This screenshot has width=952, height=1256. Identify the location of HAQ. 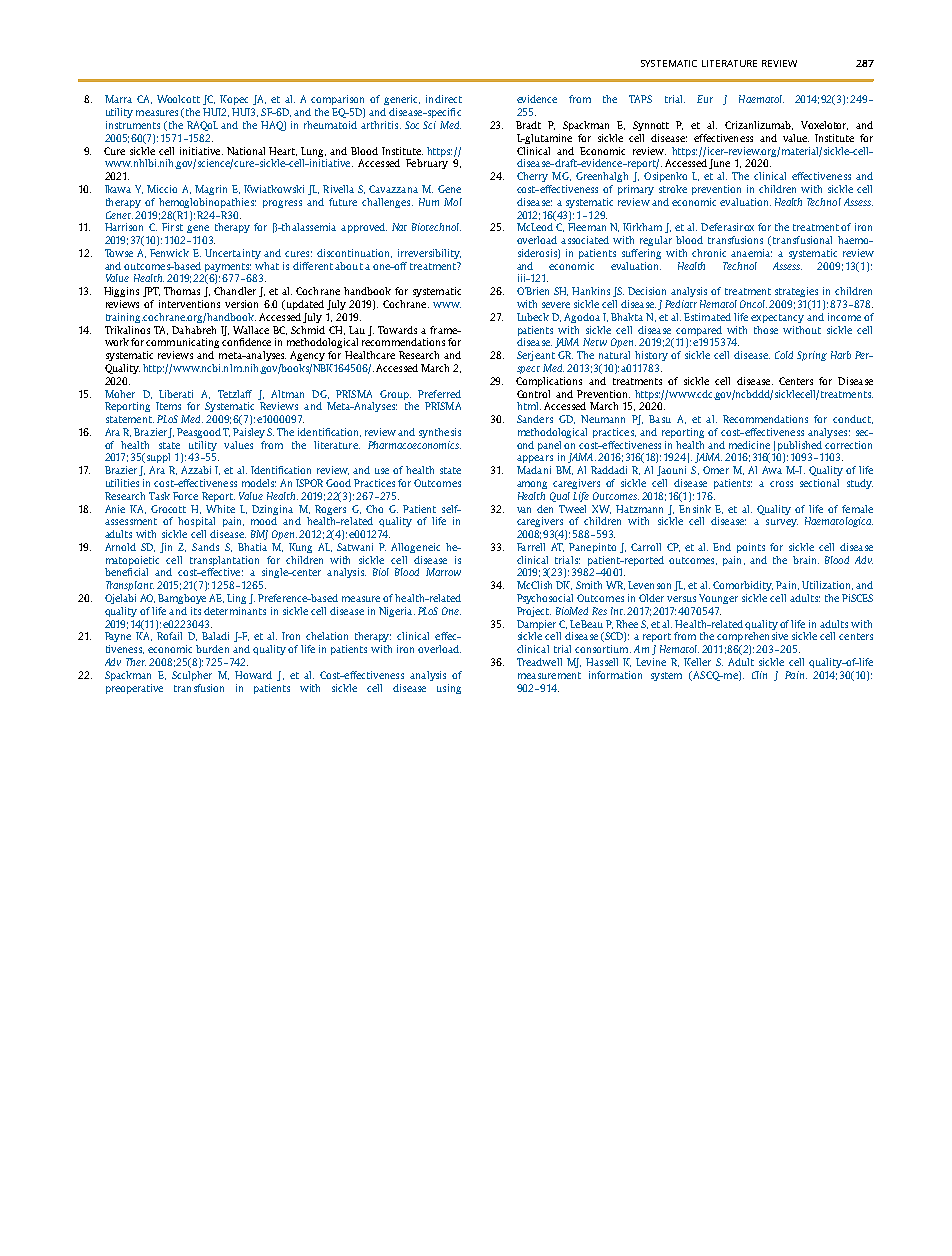
(273, 126).
